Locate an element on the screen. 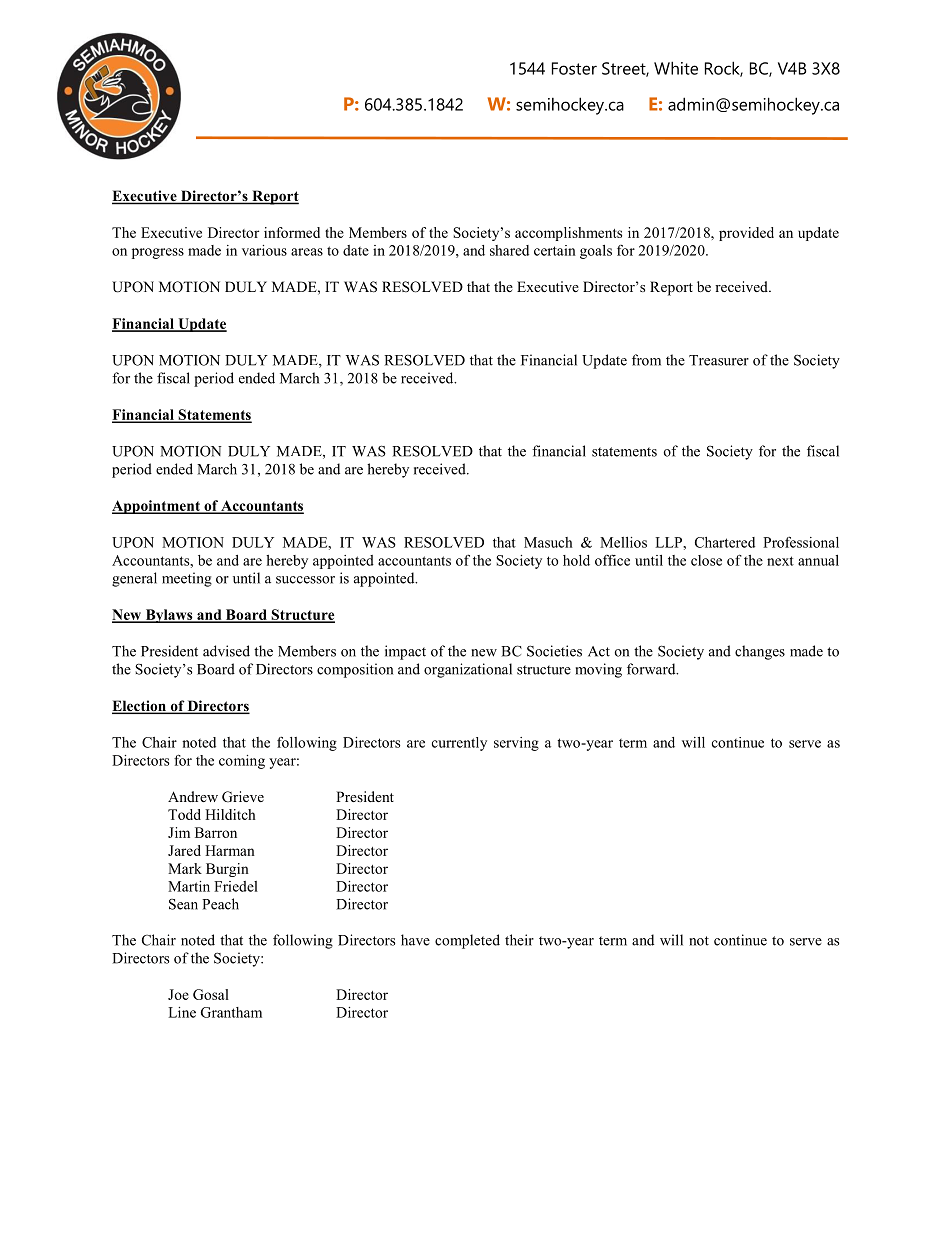 The width and height of the screenshot is (952, 1233). completed is located at coordinates (467, 941).
